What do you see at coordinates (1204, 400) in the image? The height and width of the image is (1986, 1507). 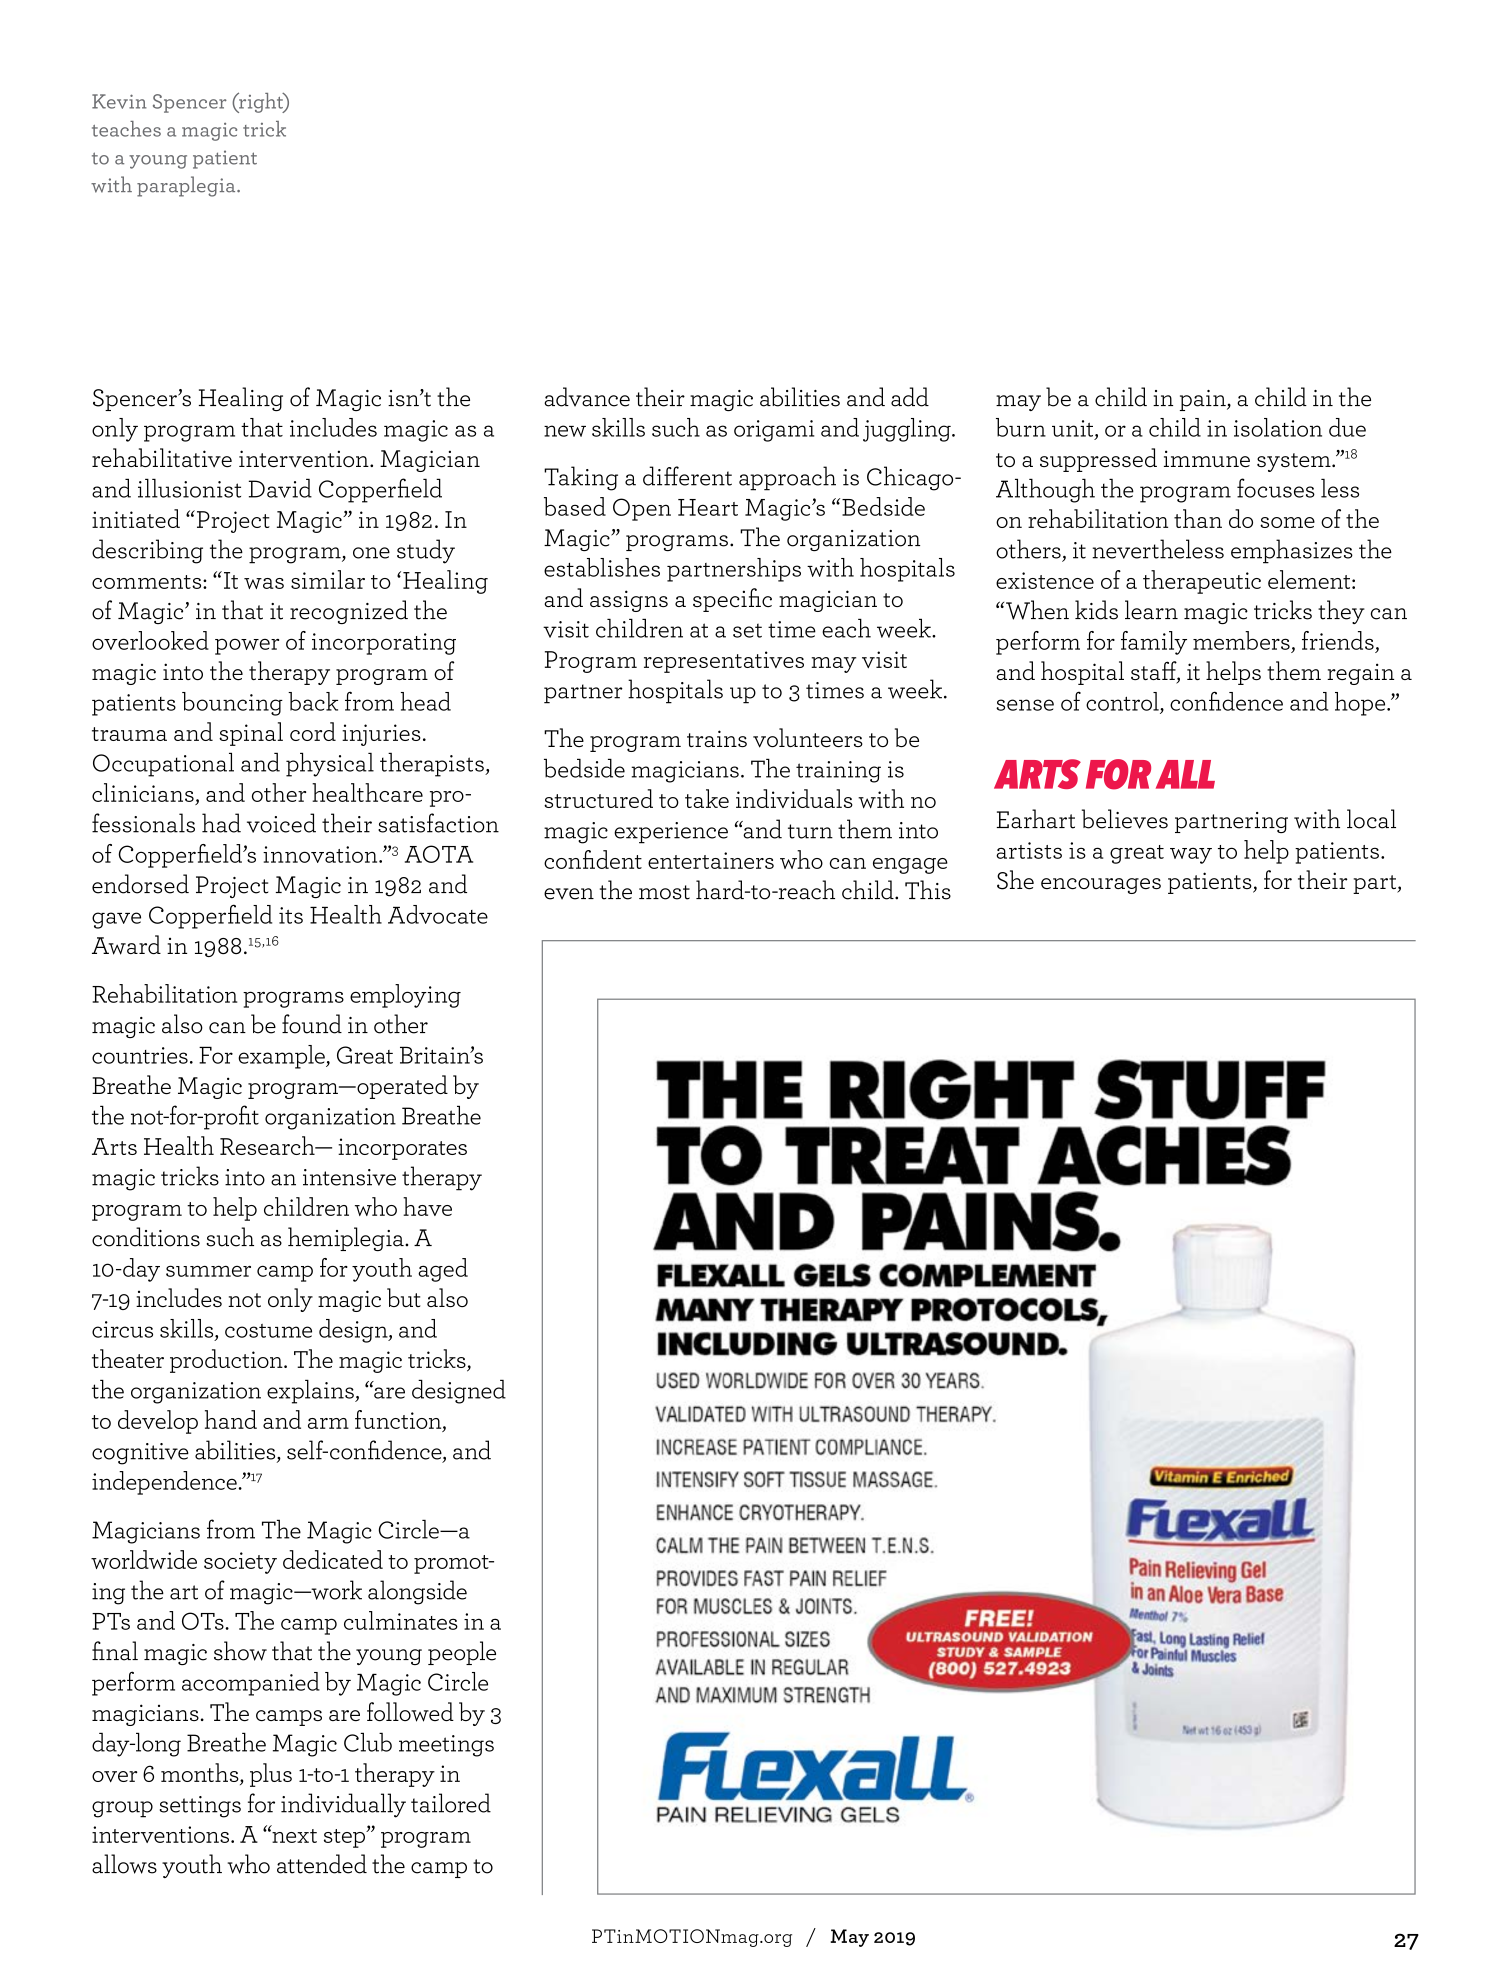 I see `pain` at bounding box center [1204, 400].
